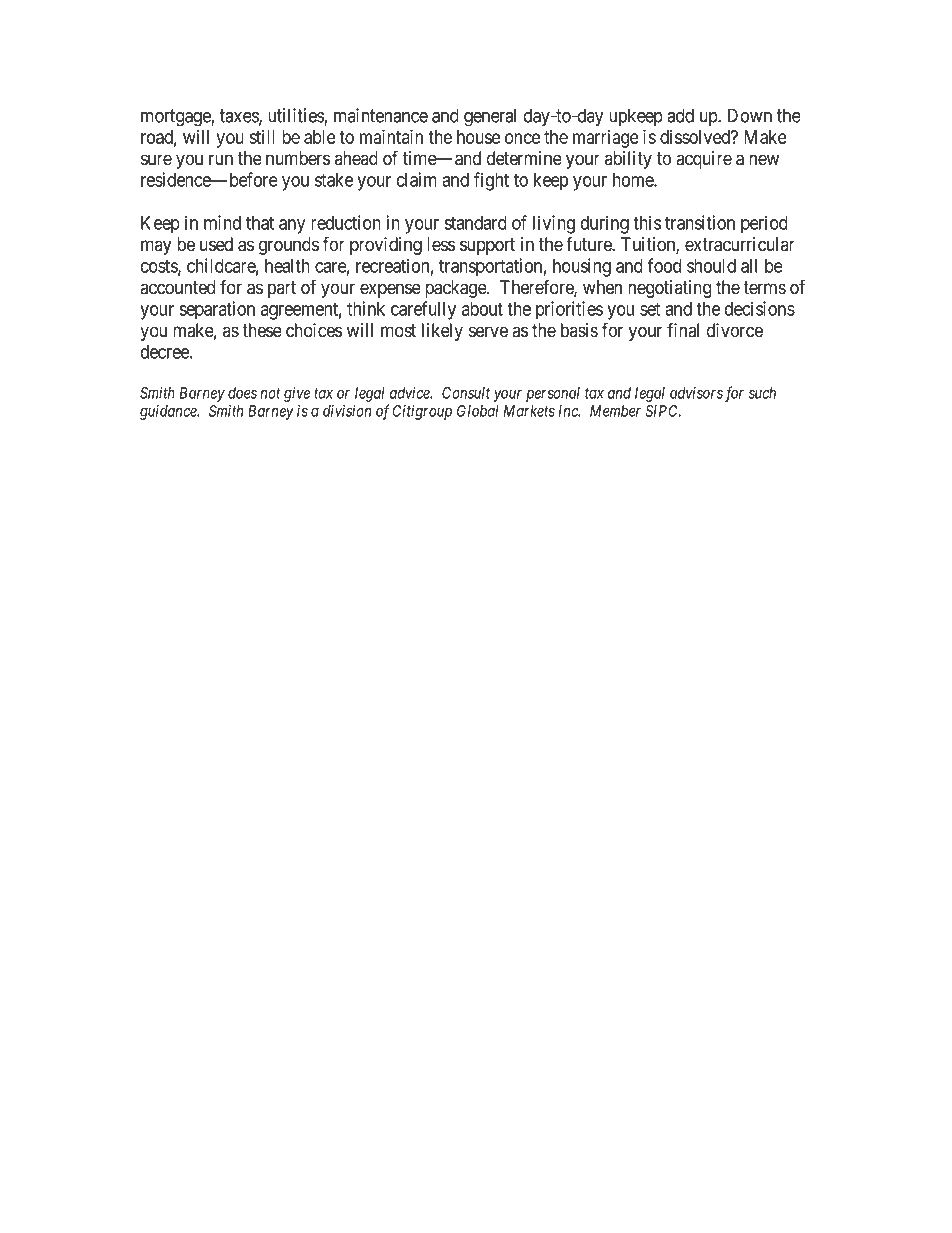 The height and width of the screenshot is (1233, 952). I want to click on does, so click(242, 393).
